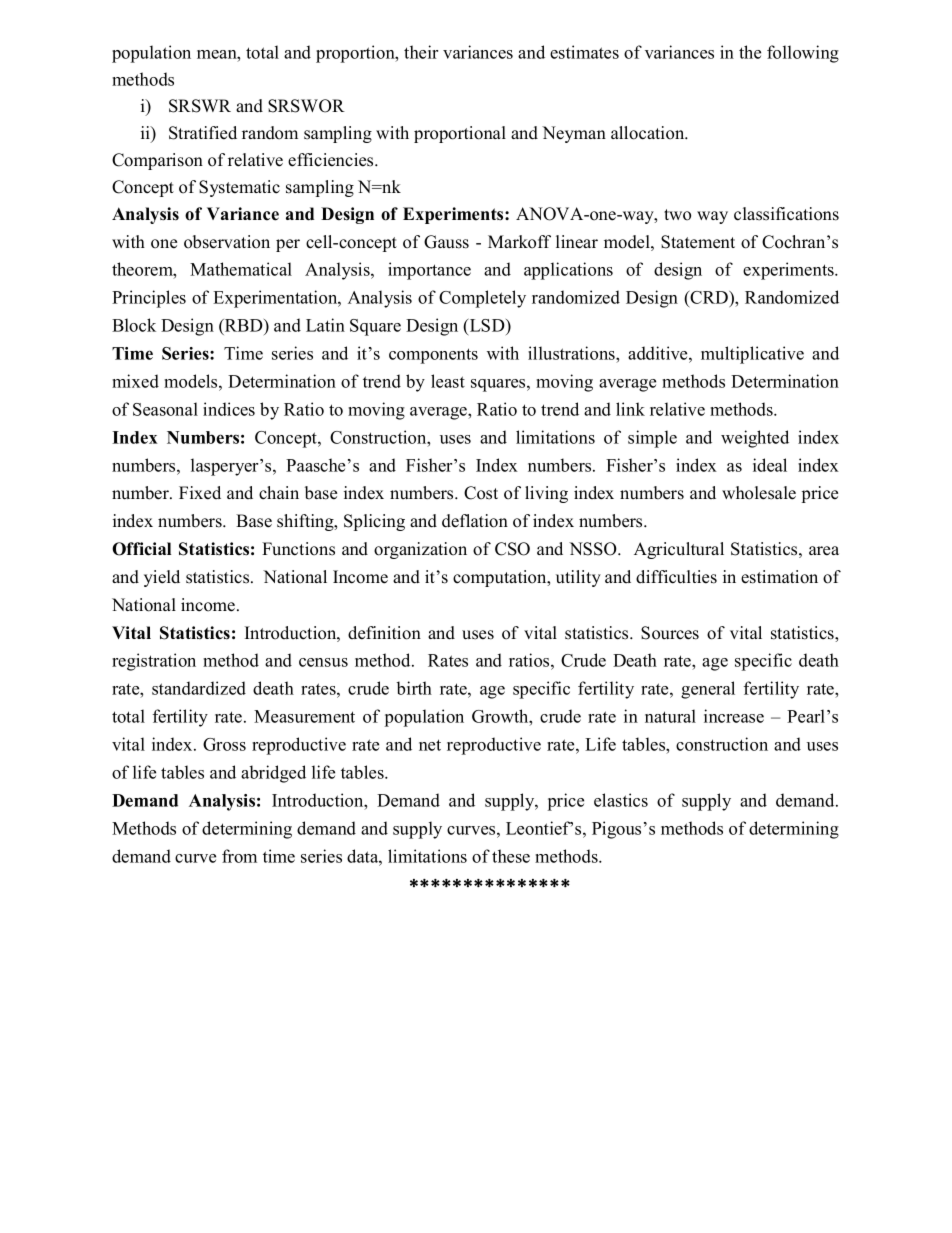  I want to click on Statement, so click(698, 242).
